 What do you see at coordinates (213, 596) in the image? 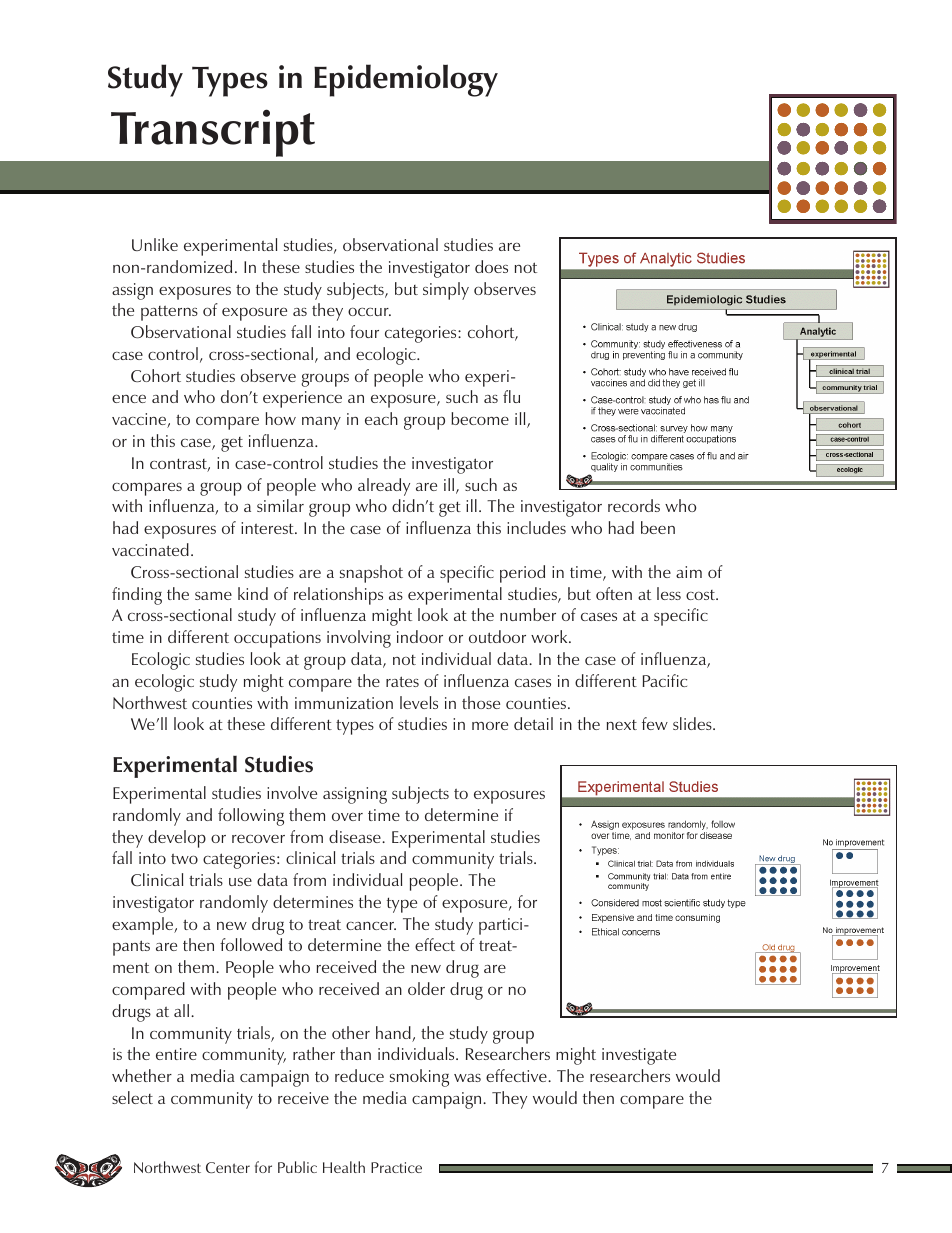
I see `same` at bounding box center [213, 596].
